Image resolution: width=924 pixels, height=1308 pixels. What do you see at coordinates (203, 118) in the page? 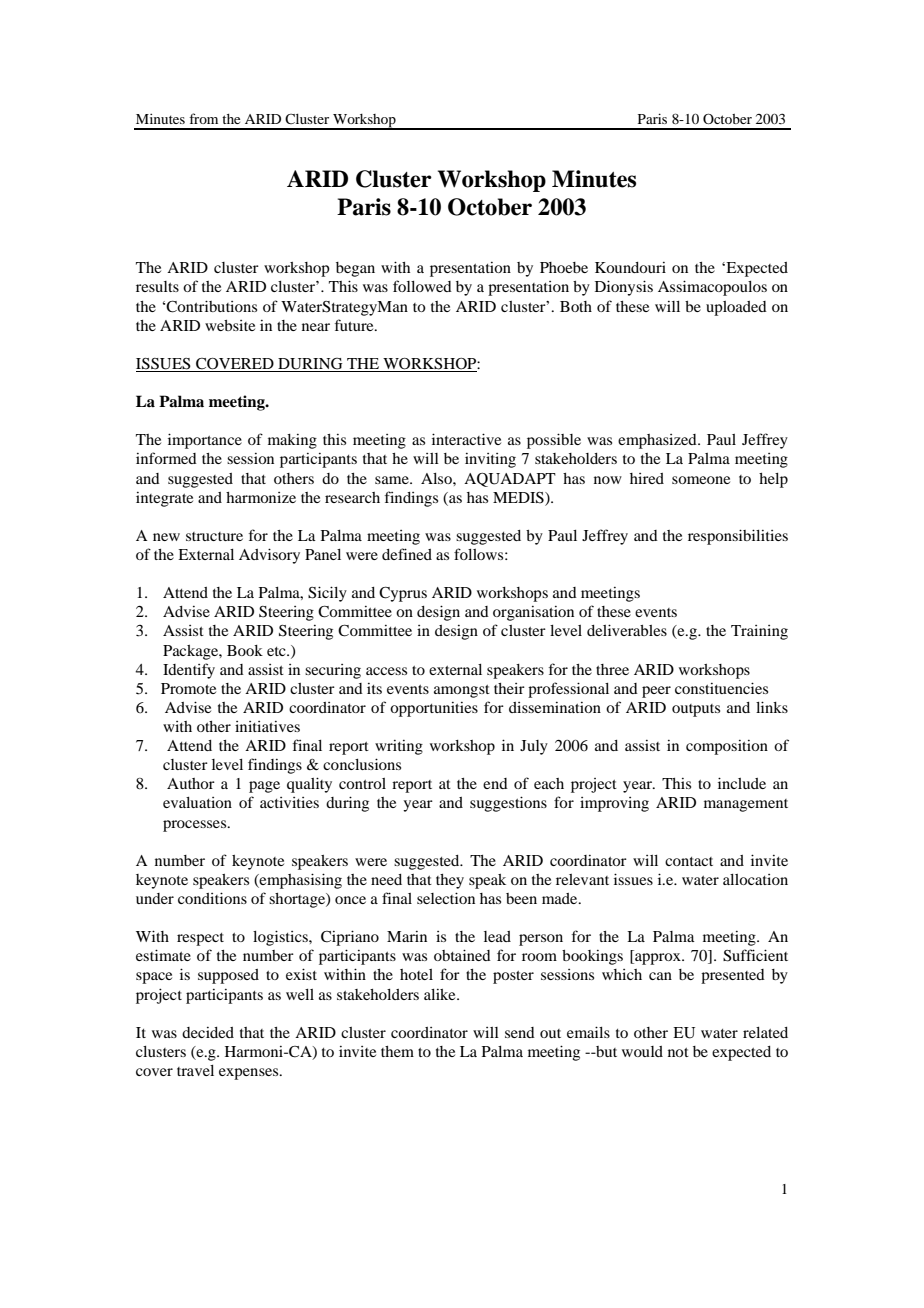
I see `from` at bounding box center [203, 118].
